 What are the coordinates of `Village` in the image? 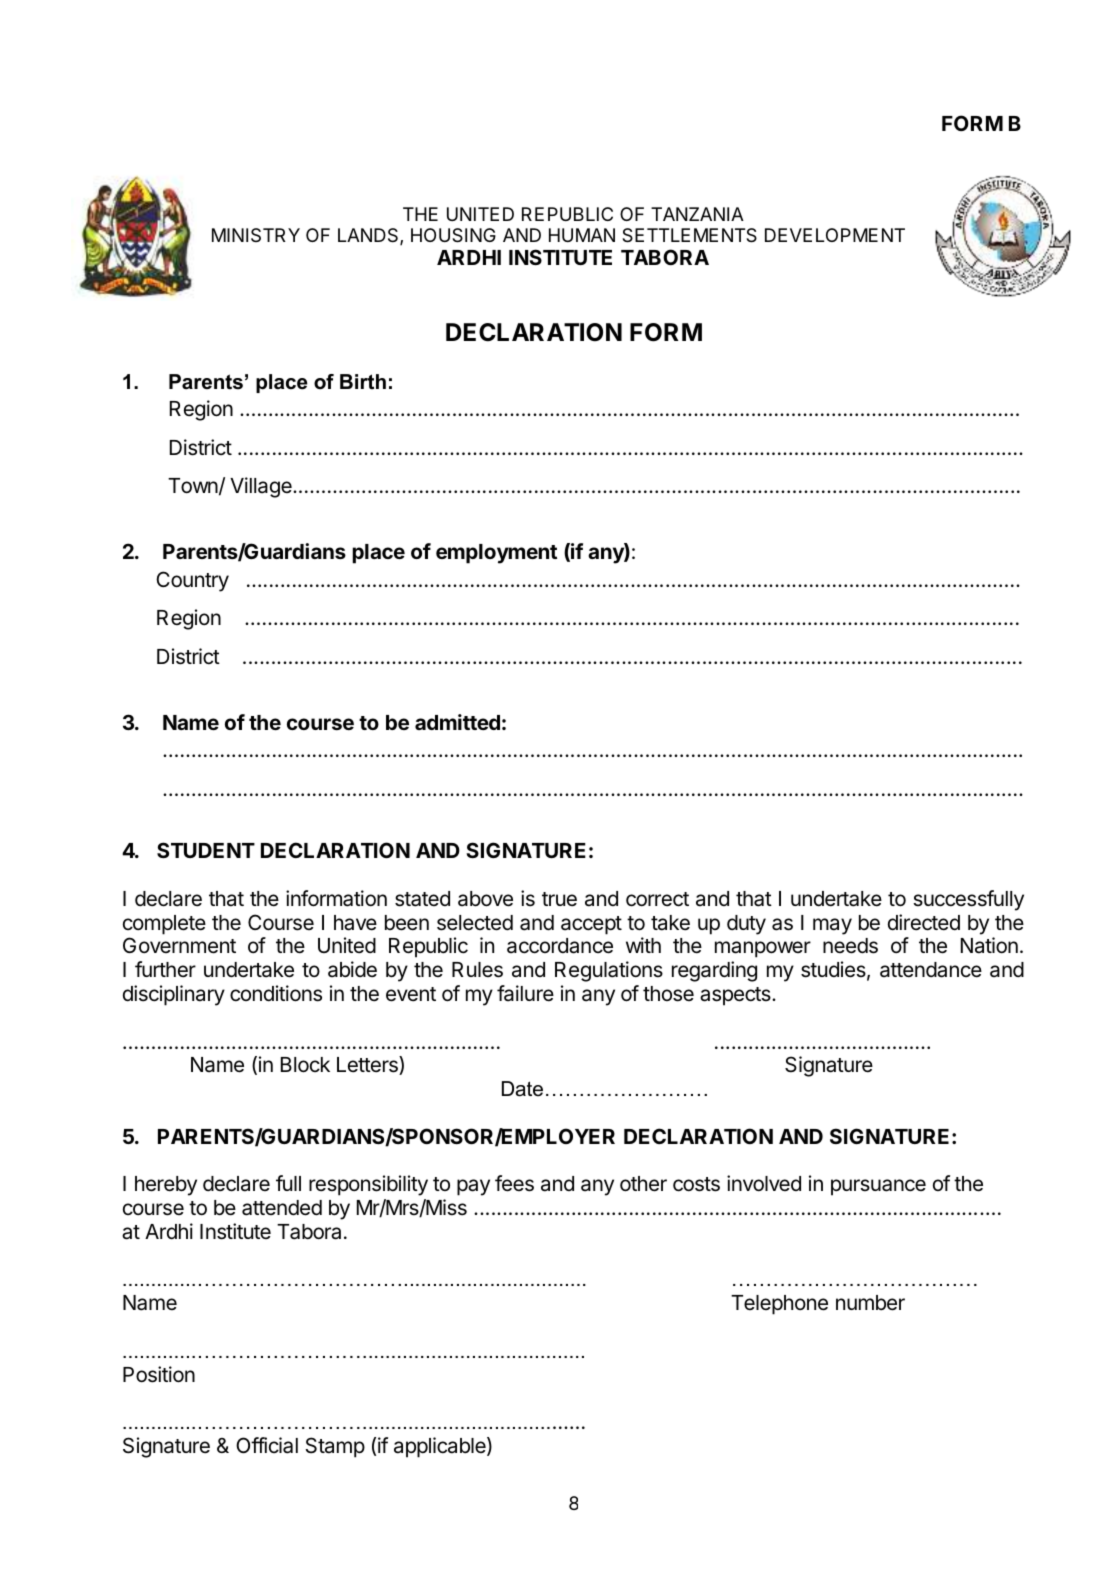 It's located at (262, 487).
